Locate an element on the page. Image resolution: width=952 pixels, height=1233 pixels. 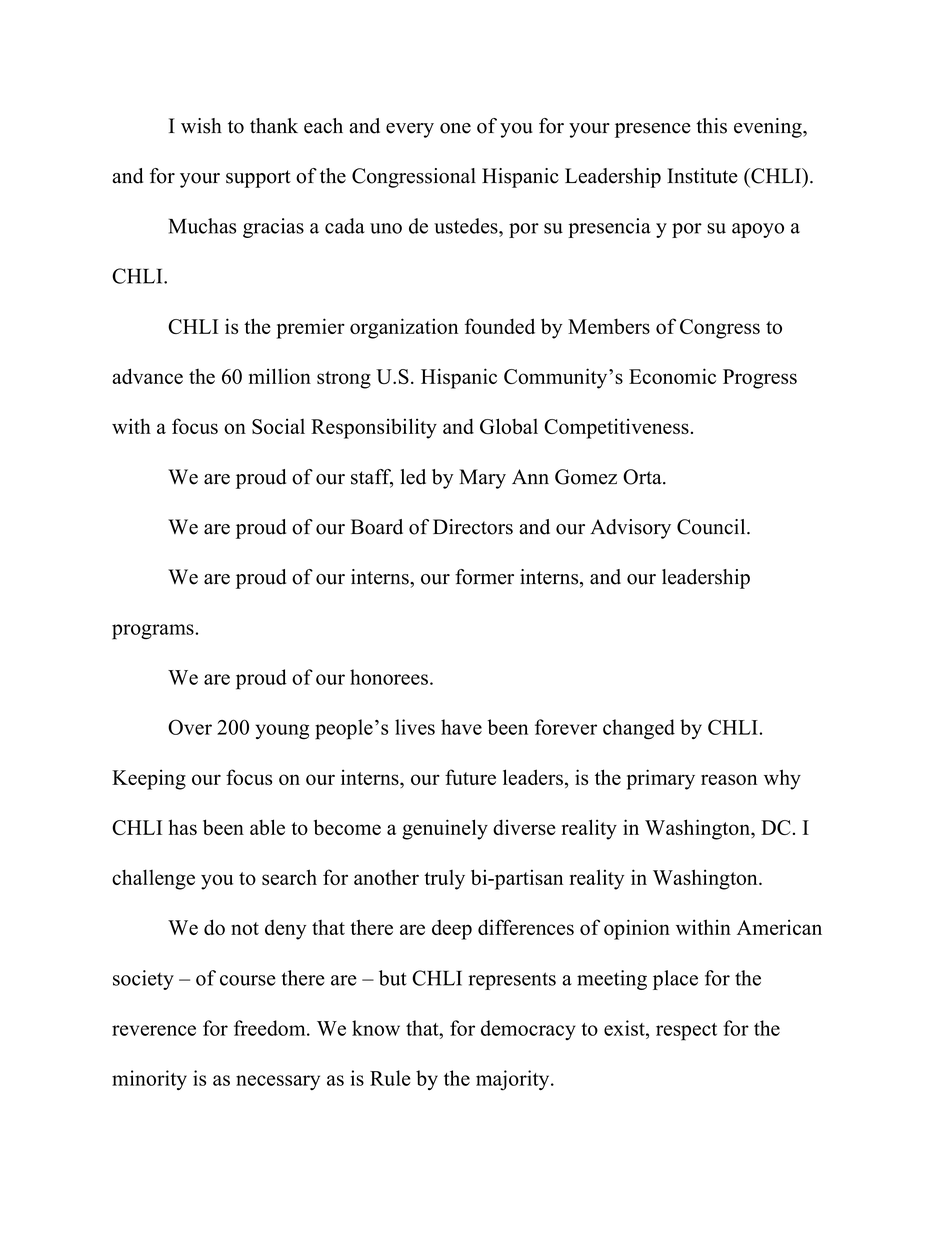
one is located at coordinates (455, 128).
